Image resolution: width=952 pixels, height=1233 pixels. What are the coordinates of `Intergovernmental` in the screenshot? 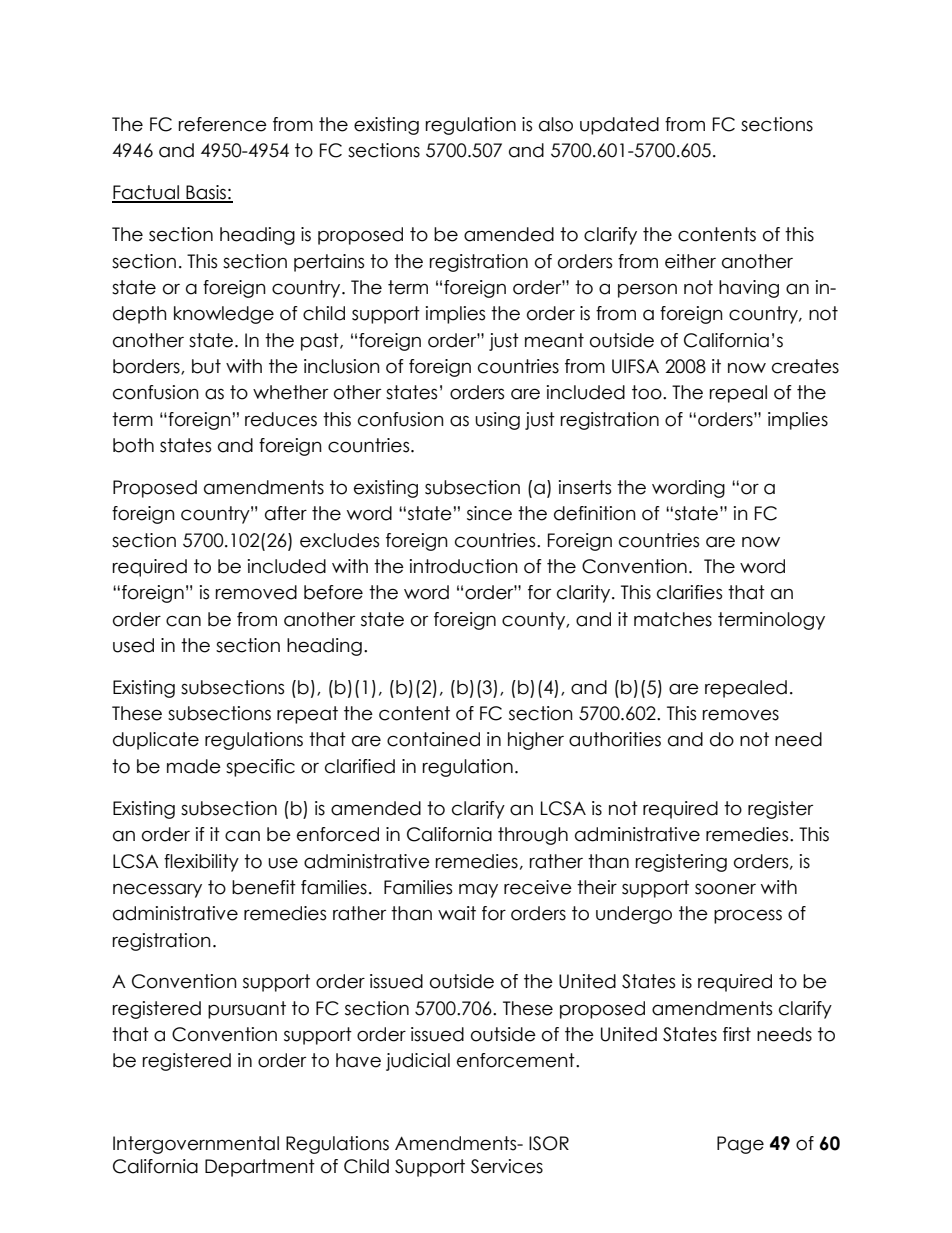 It's located at (196, 1145).
